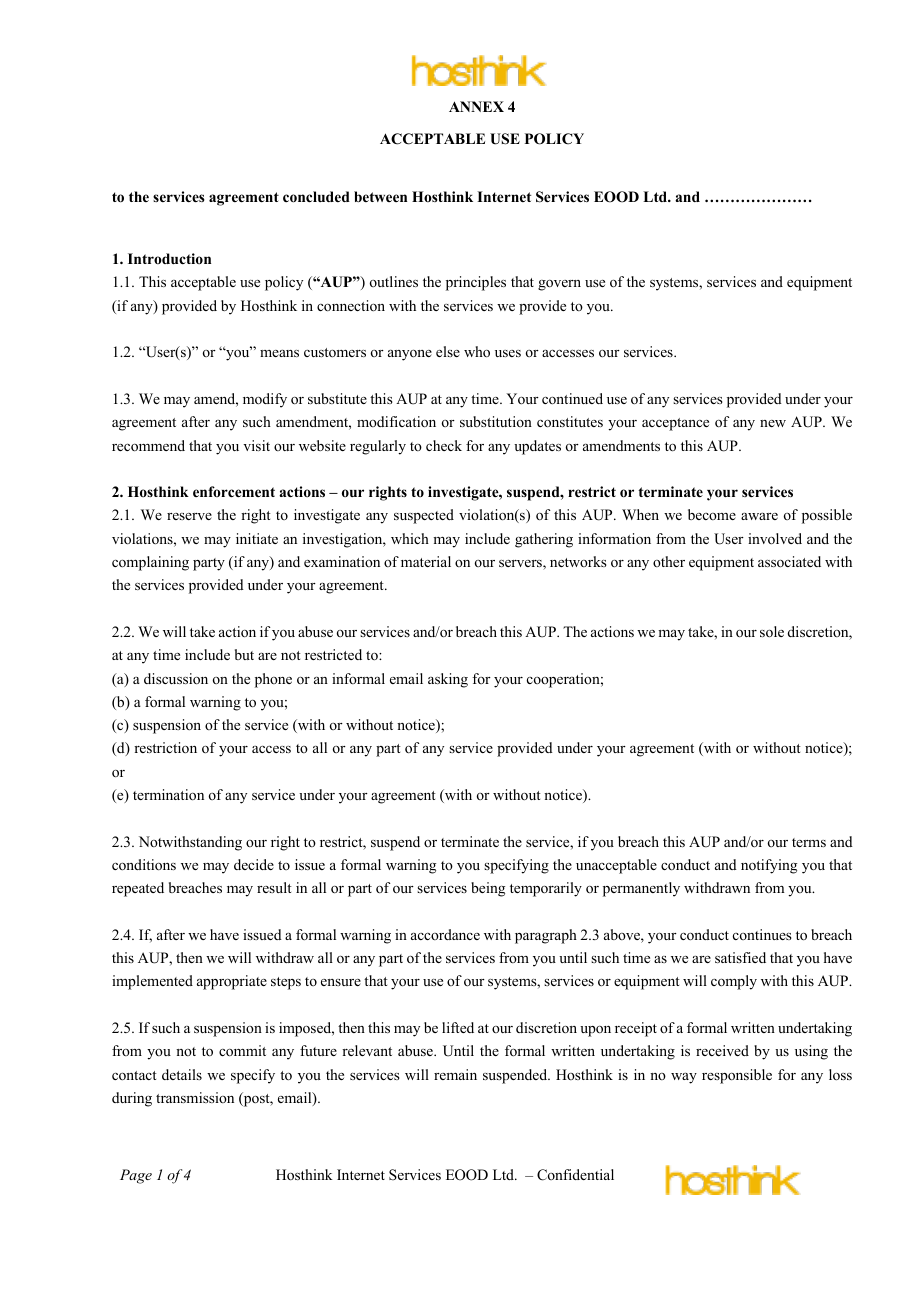 This image has width=924, height=1308. Describe the element at coordinates (559, 285) in the image. I see `govern` at that location.
